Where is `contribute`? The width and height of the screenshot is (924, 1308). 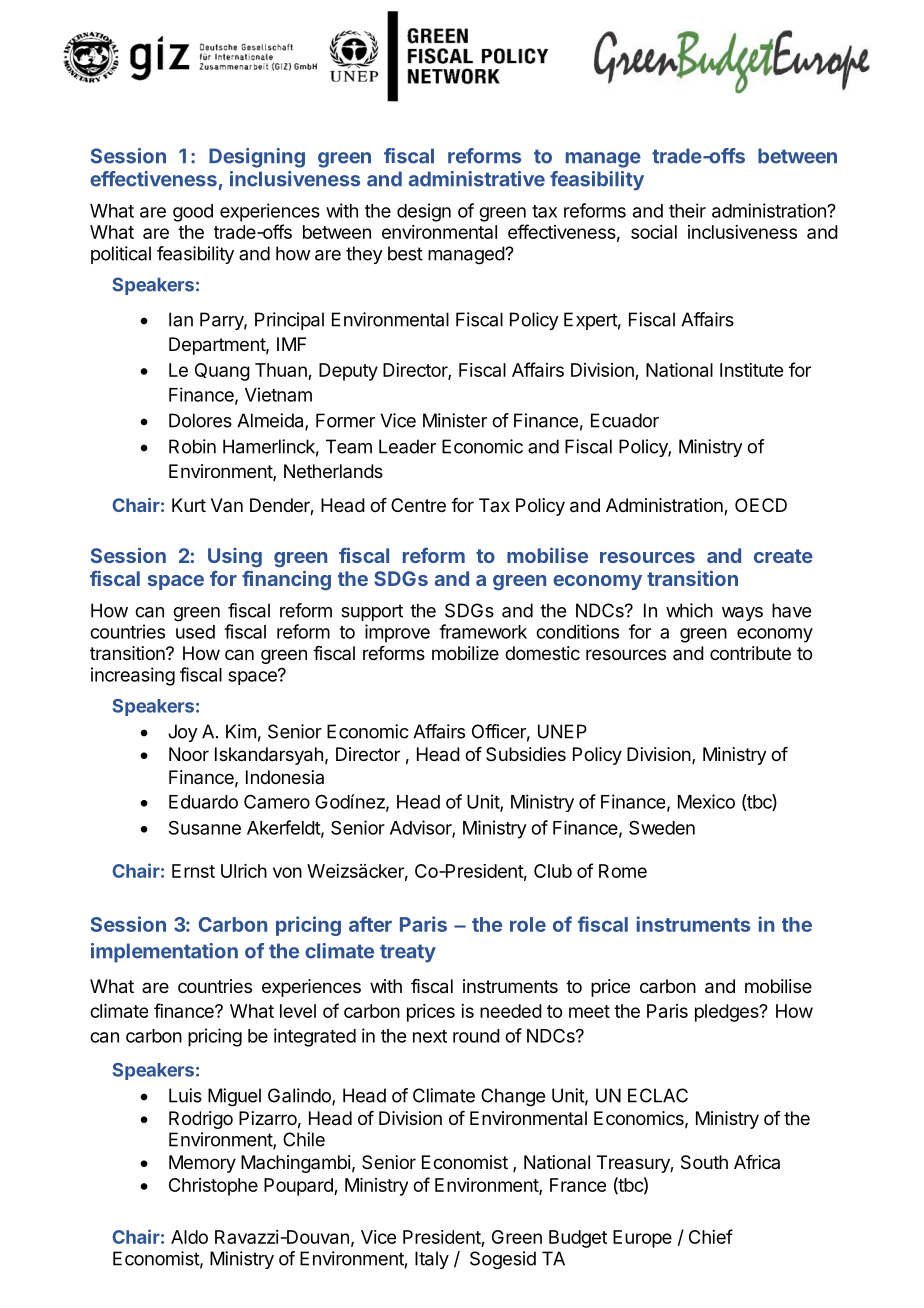 contribute is located at coordinates (750, 653).
